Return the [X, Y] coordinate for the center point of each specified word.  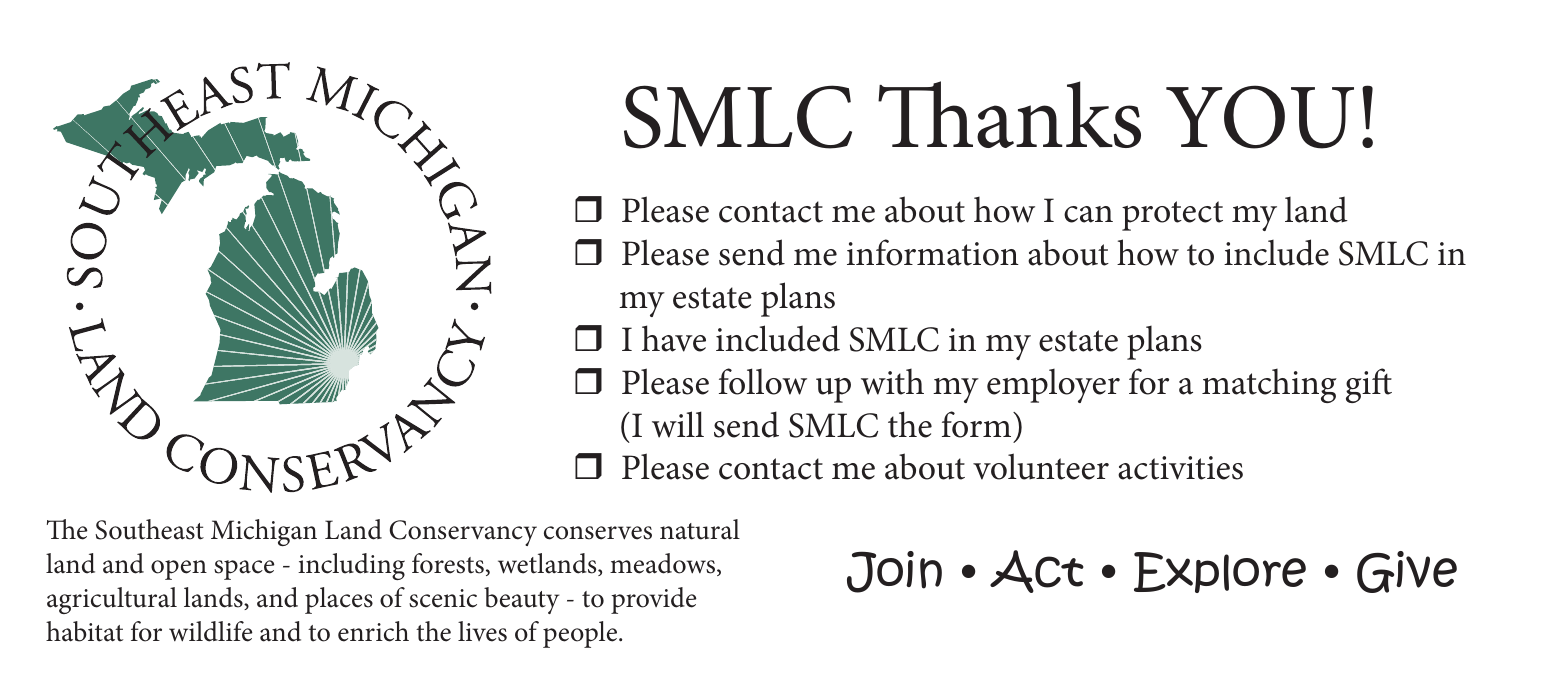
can [1088, 214]
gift [1369, 385]
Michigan [264, 532]
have [674, 338]
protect [1172, 216]
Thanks [1009, 114]
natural [700, 529]
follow [763, 381]
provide [654, 600]
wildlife [211, 631]
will [678, 424]
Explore [1220, 572]
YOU [1260, 117]
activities [1180, 468]
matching [1269, 385]
